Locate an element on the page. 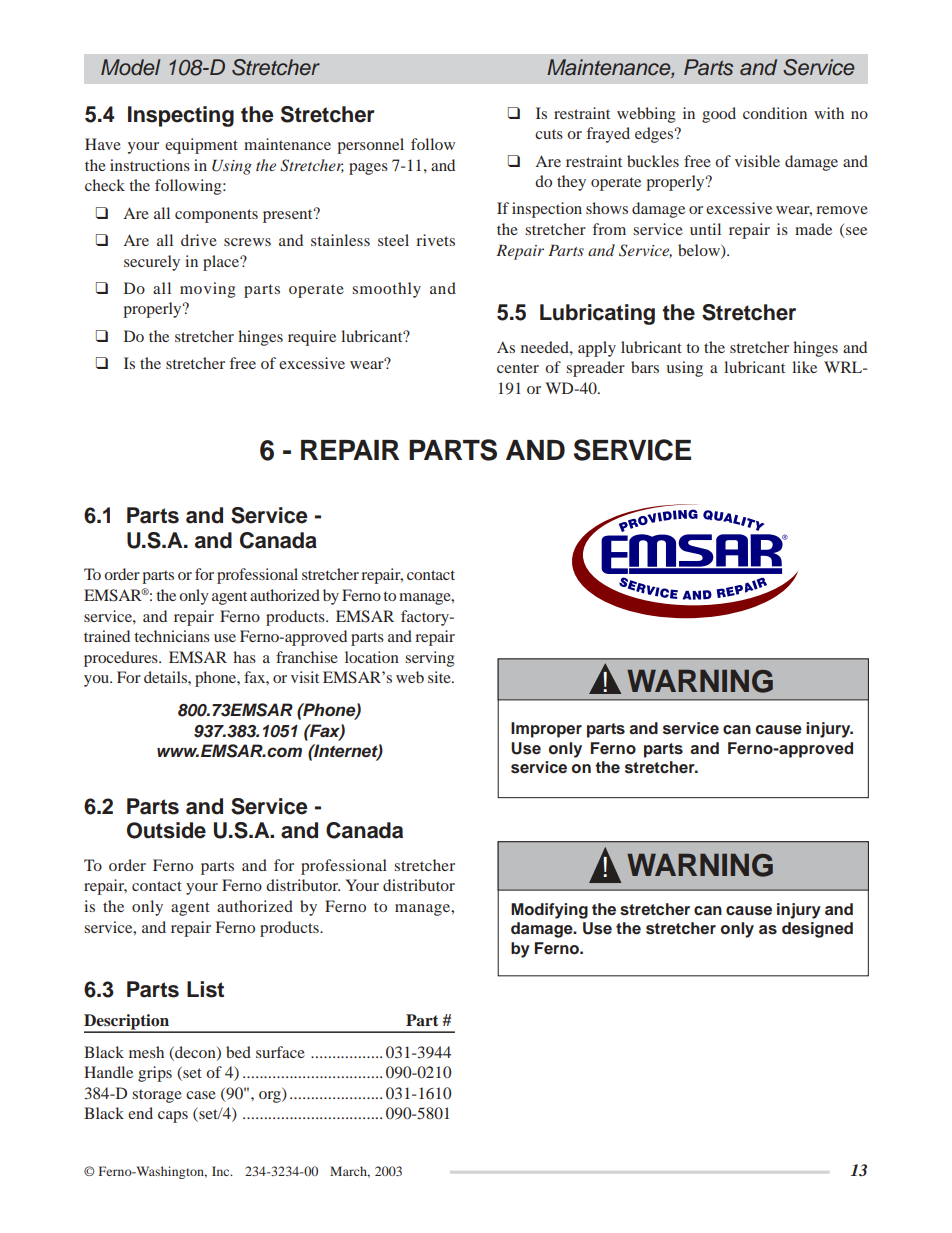  moving is located at coordinates (208, 290).
